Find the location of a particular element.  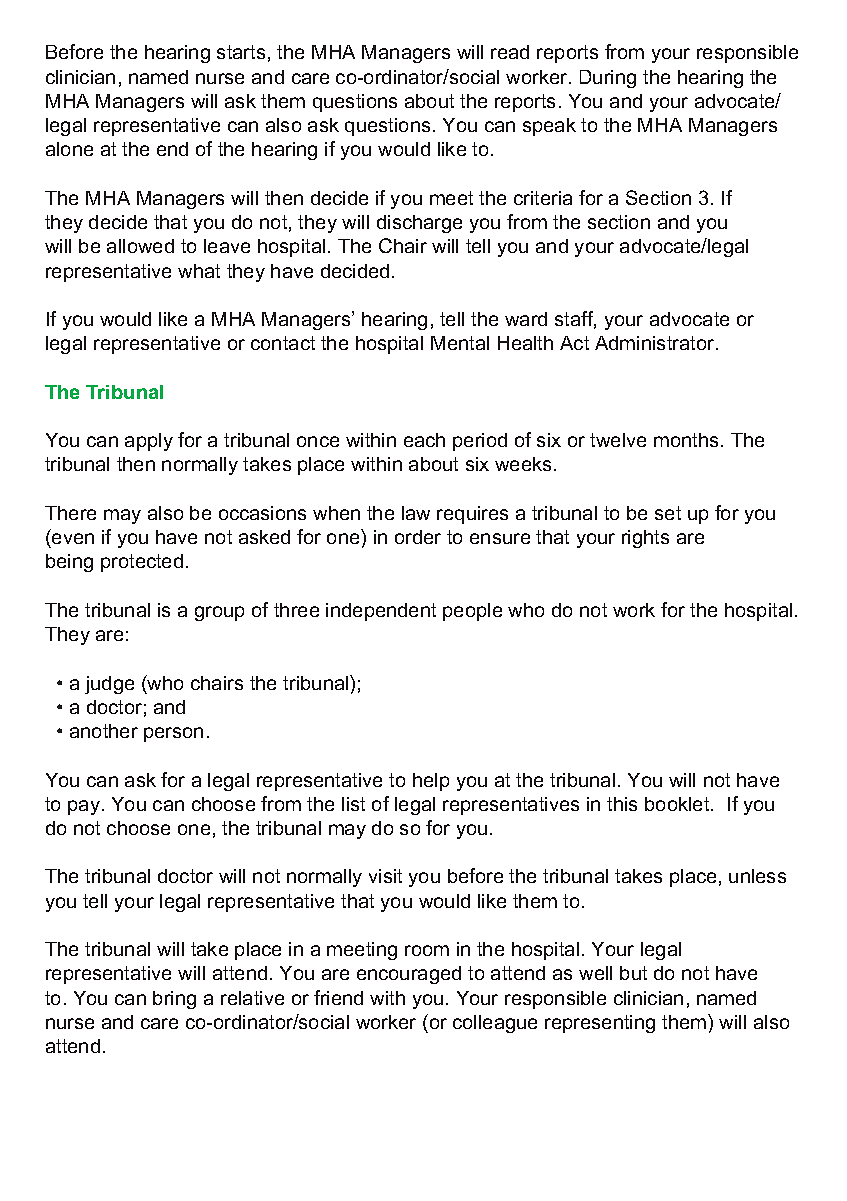

protected is located at coordinates (142, 563).
